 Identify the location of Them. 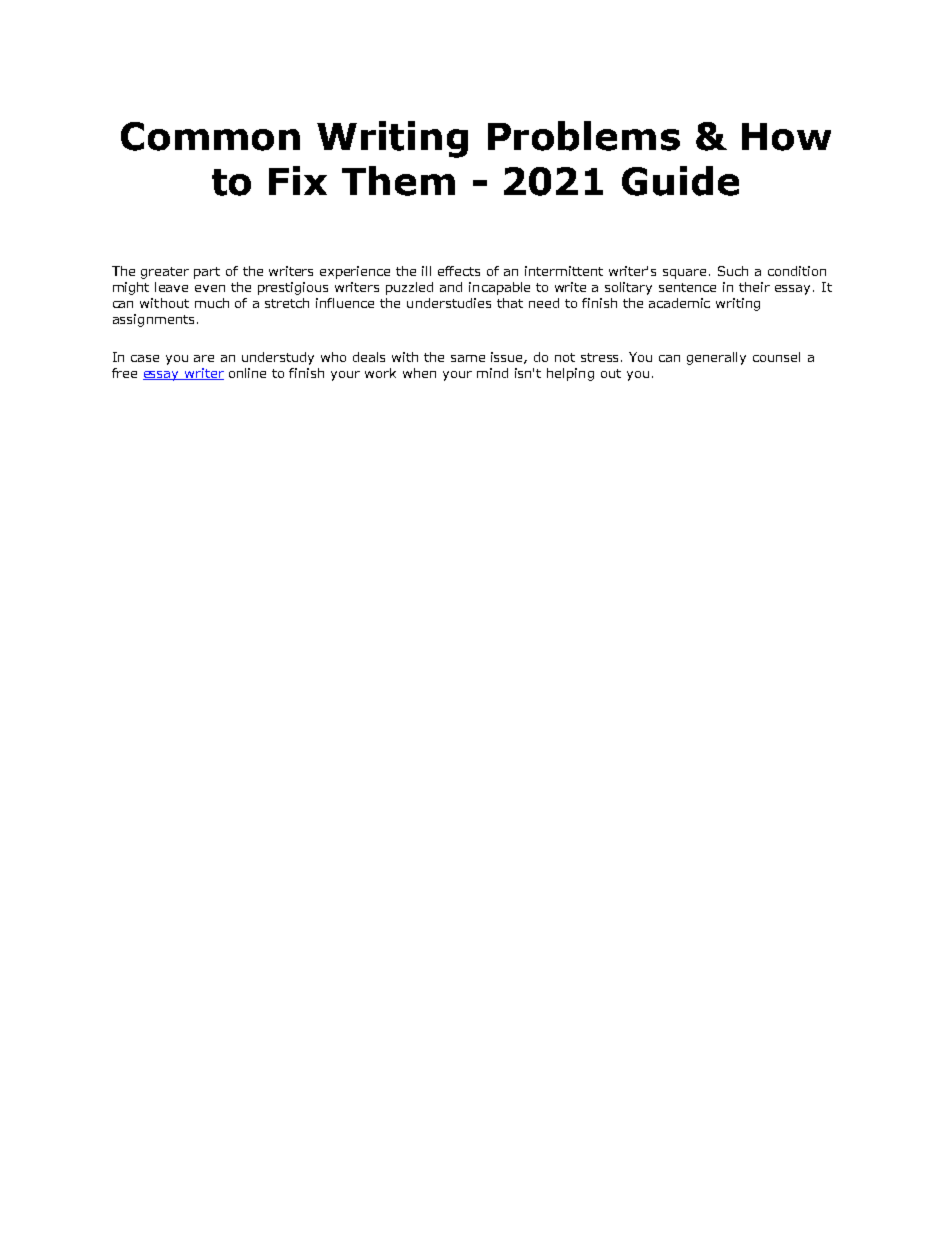
(398, 181).
